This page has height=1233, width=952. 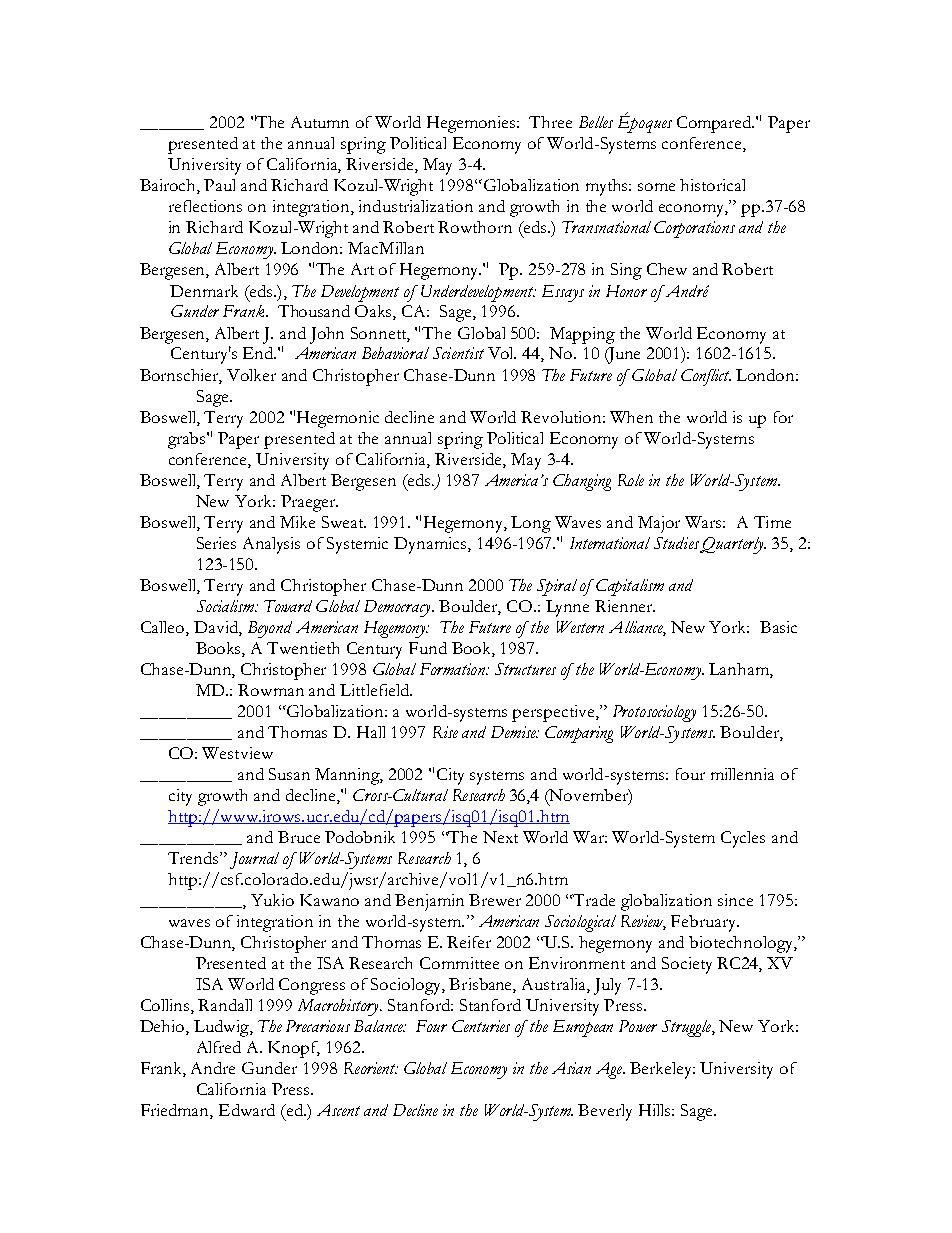 I want to click on Rowman, so click(x=271, y=690).
